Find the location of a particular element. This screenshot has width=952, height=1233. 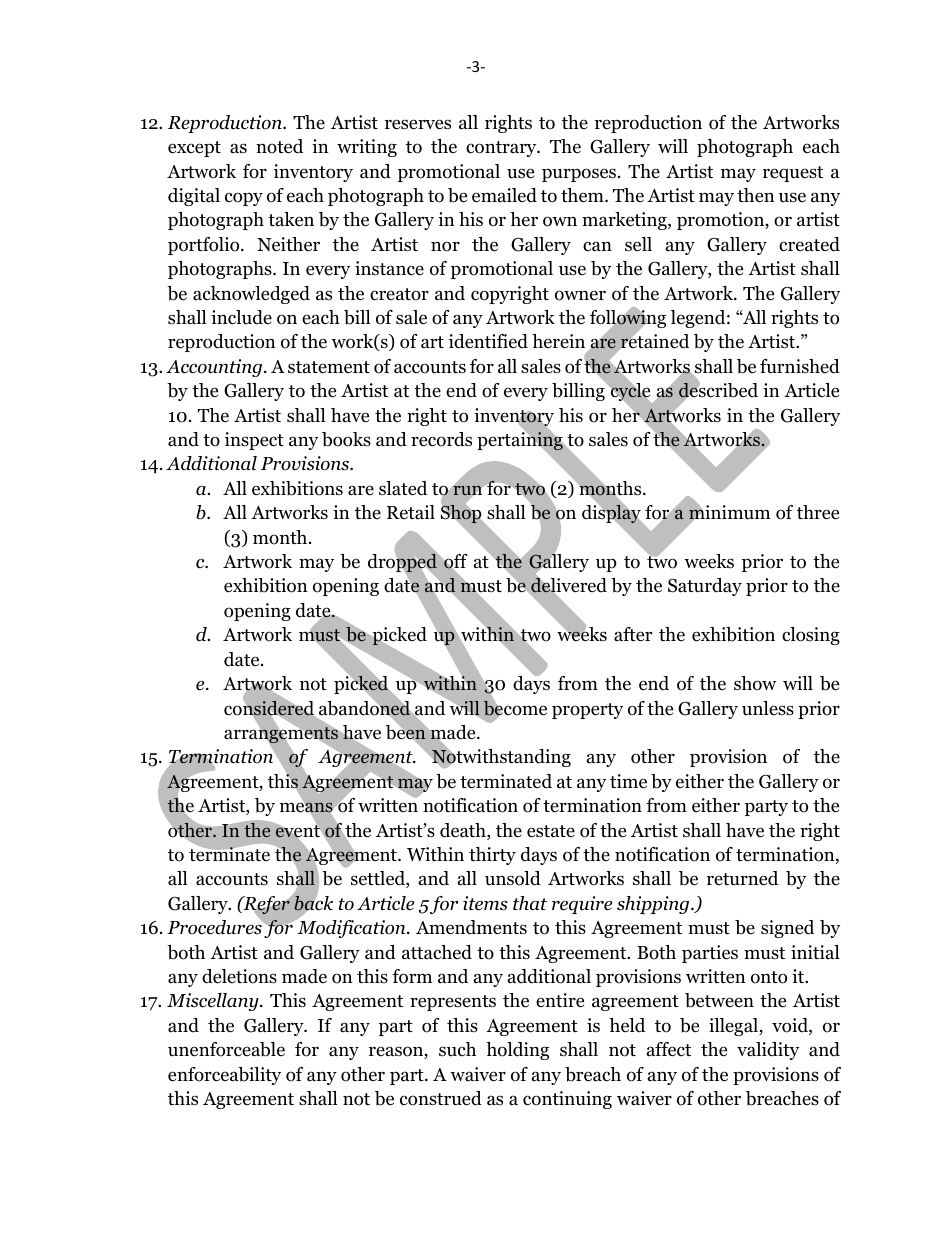

thirty is located at coordinates (492, 856).
